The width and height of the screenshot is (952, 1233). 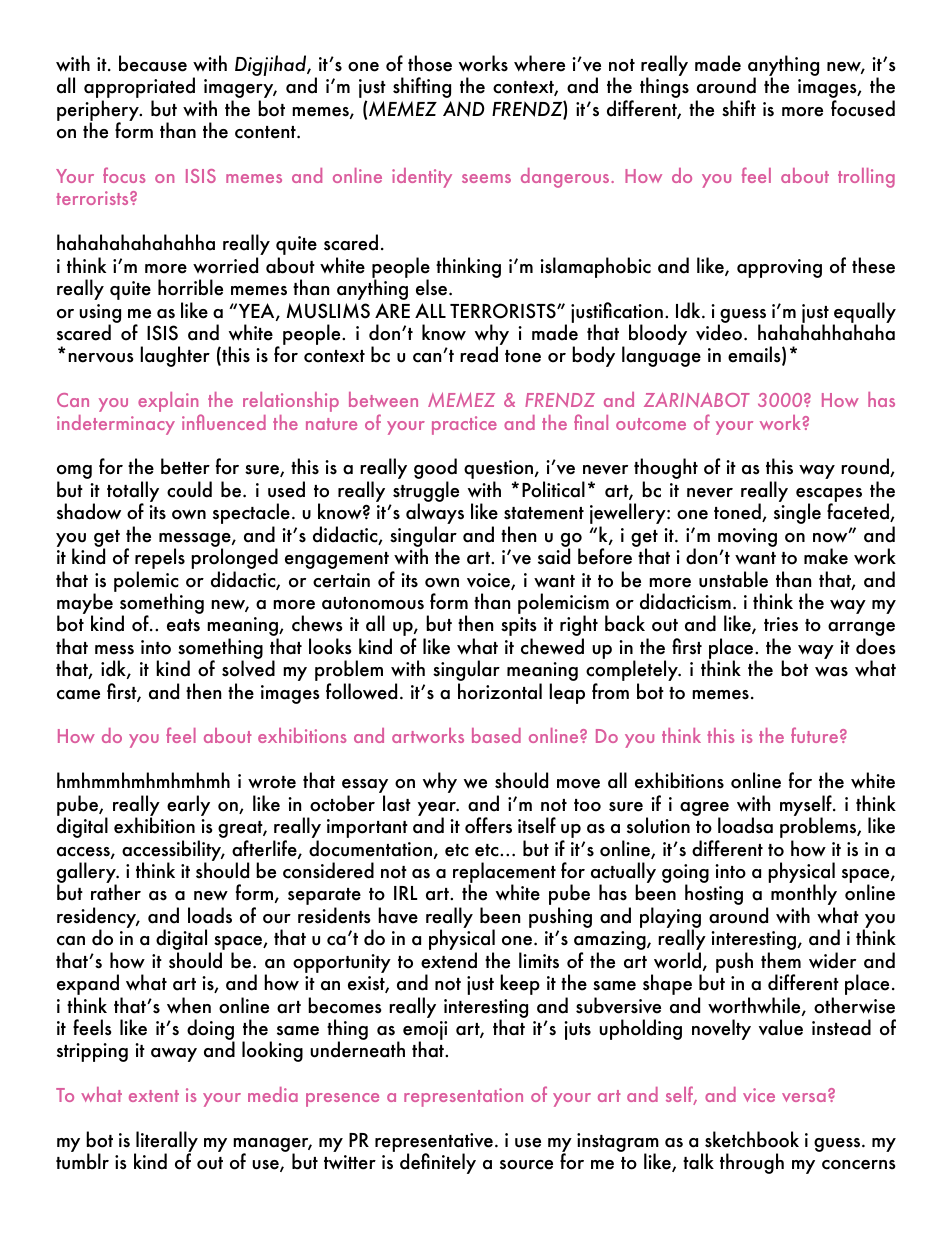 What do you see at coordinates (519, 628) in the screenshot?
I see `spits` at bounding box center [519, 628].
